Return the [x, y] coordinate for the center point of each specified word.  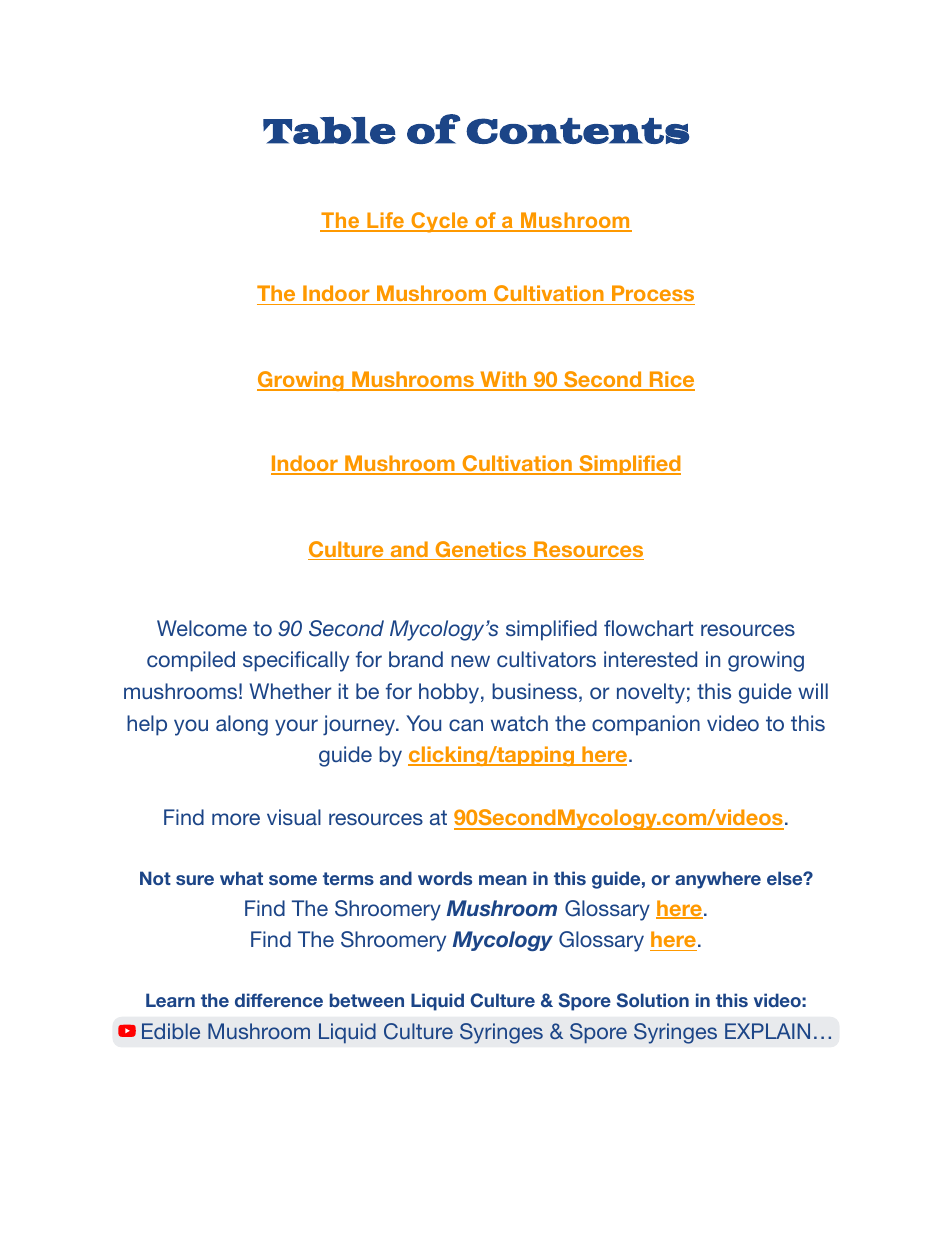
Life [385, 222]
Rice [671, 381]
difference [279, 1000]
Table [329, 130]
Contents [577, 131]
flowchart [648, 628]
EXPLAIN [767, 1031]
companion [646, 725]
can [466, 725]
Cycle [439, 222]
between [367, 1000]
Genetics [481, 550]
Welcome [202, 628]
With [503, 380]
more [236, 819]
